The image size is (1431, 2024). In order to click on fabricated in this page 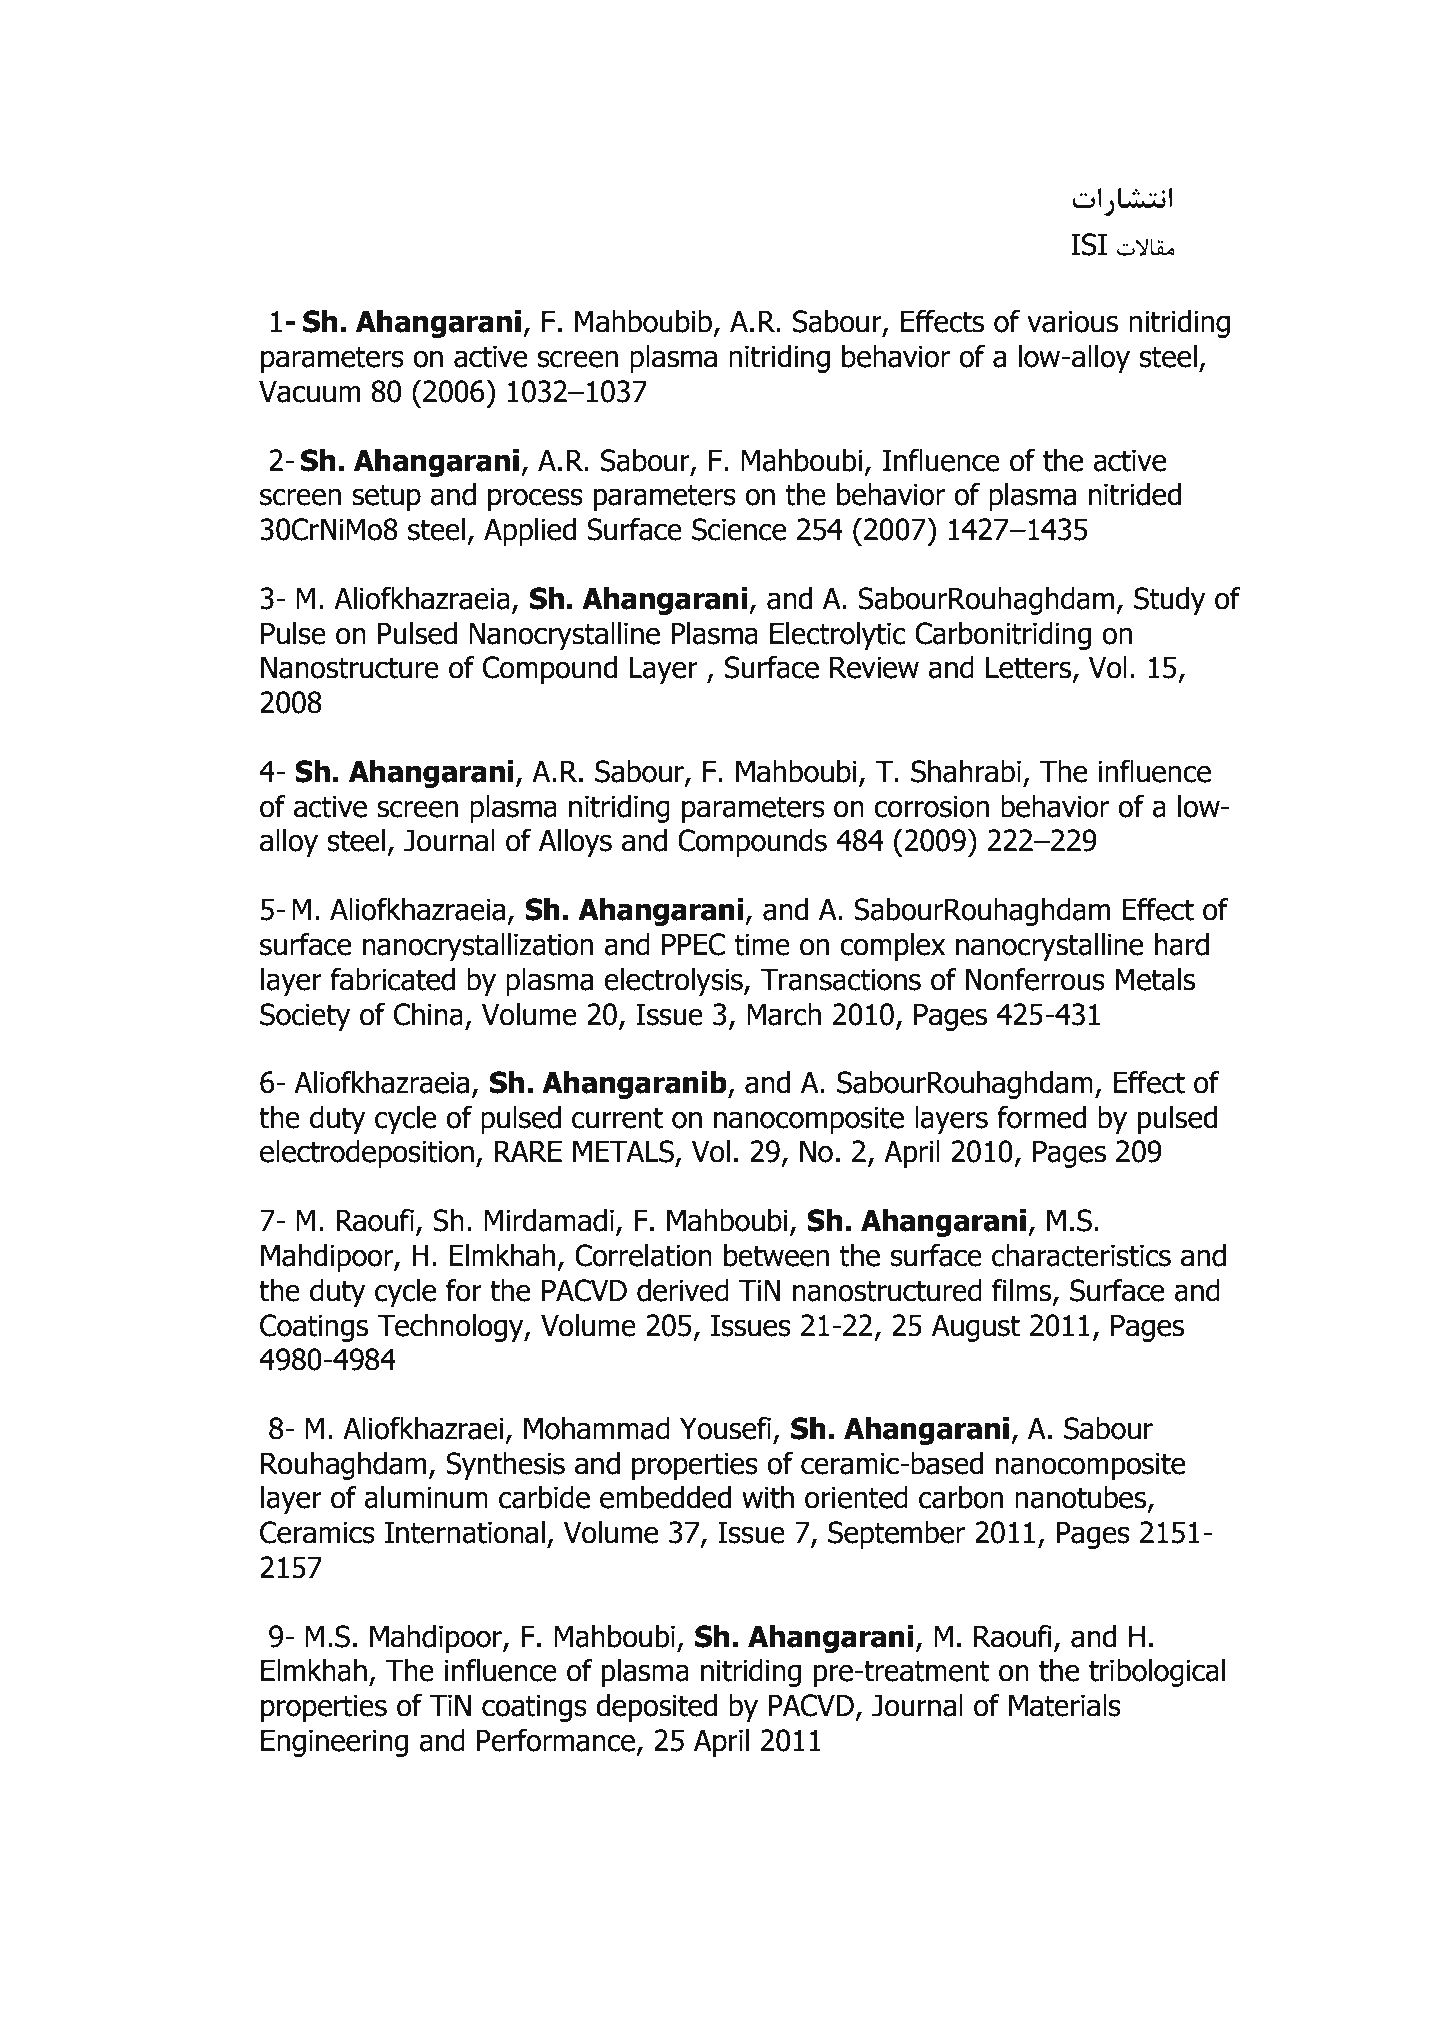, I will do `click(392, 979)`.
